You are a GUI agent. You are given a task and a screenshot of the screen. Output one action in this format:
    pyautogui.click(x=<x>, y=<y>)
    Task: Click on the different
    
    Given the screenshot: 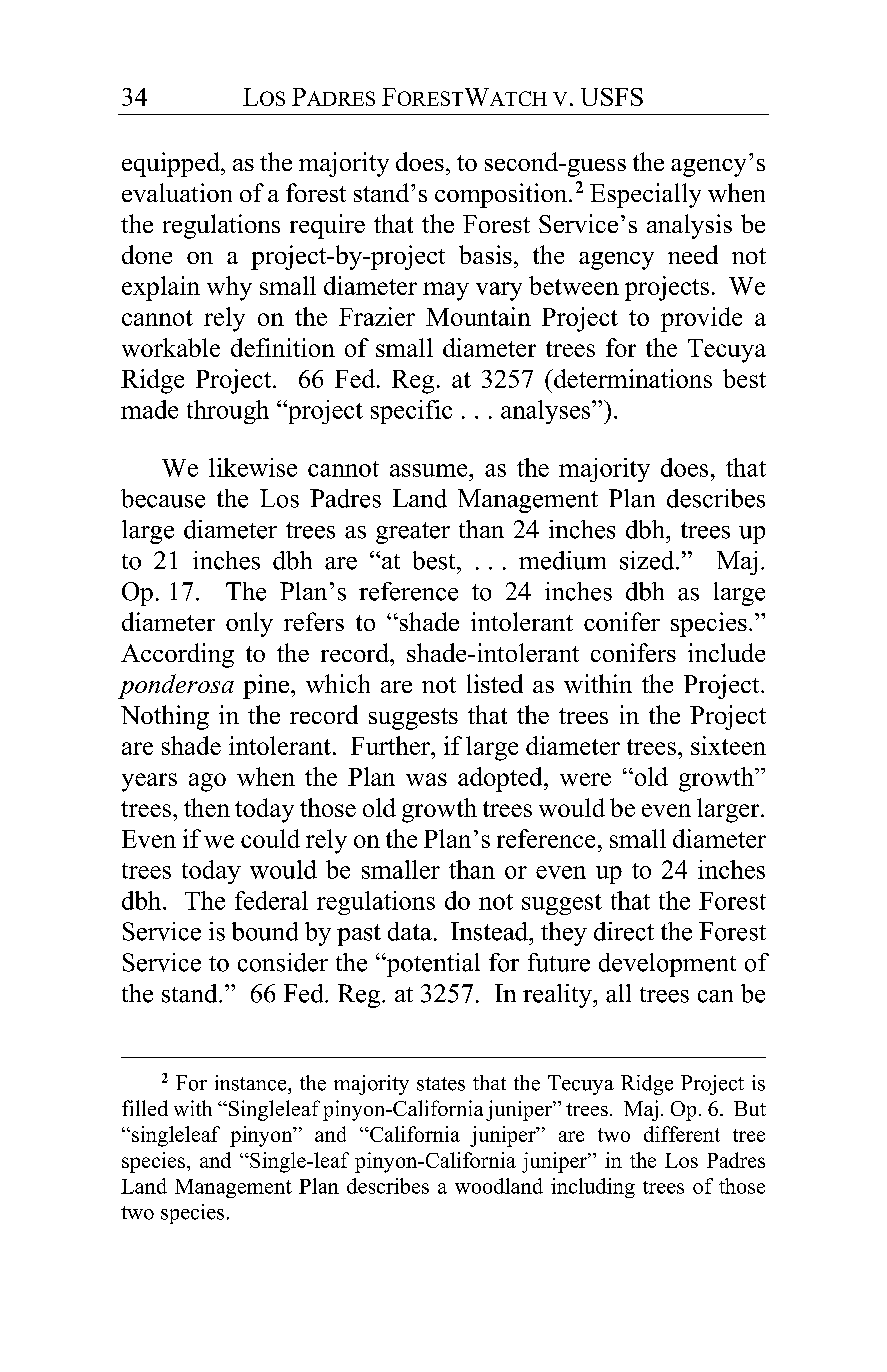 What is the action you would take?
    pyautogui.click(x=682, y=1134)
